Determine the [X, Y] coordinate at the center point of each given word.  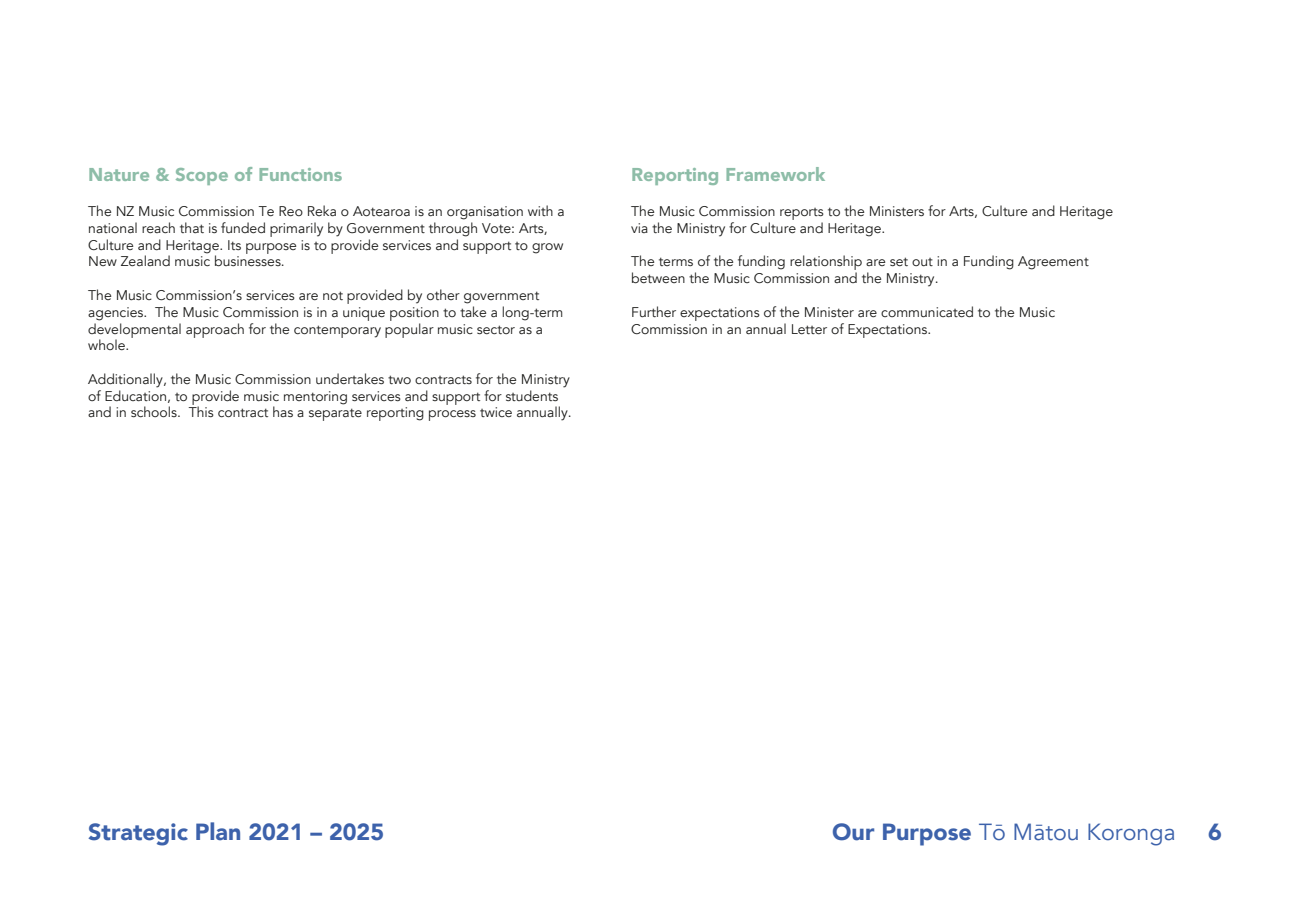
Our [853, 832]
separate [335, 414]
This [201, 410]
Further [654, 311]
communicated [927, 312]
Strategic [138, 834]
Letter [809, 329]
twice [496, 412]
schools [155, 412]
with [540, 210]
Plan [218, 831]
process [452, 415]
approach [215, 330]
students [532, 395]
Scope [202, 176]
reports [802, 215]
